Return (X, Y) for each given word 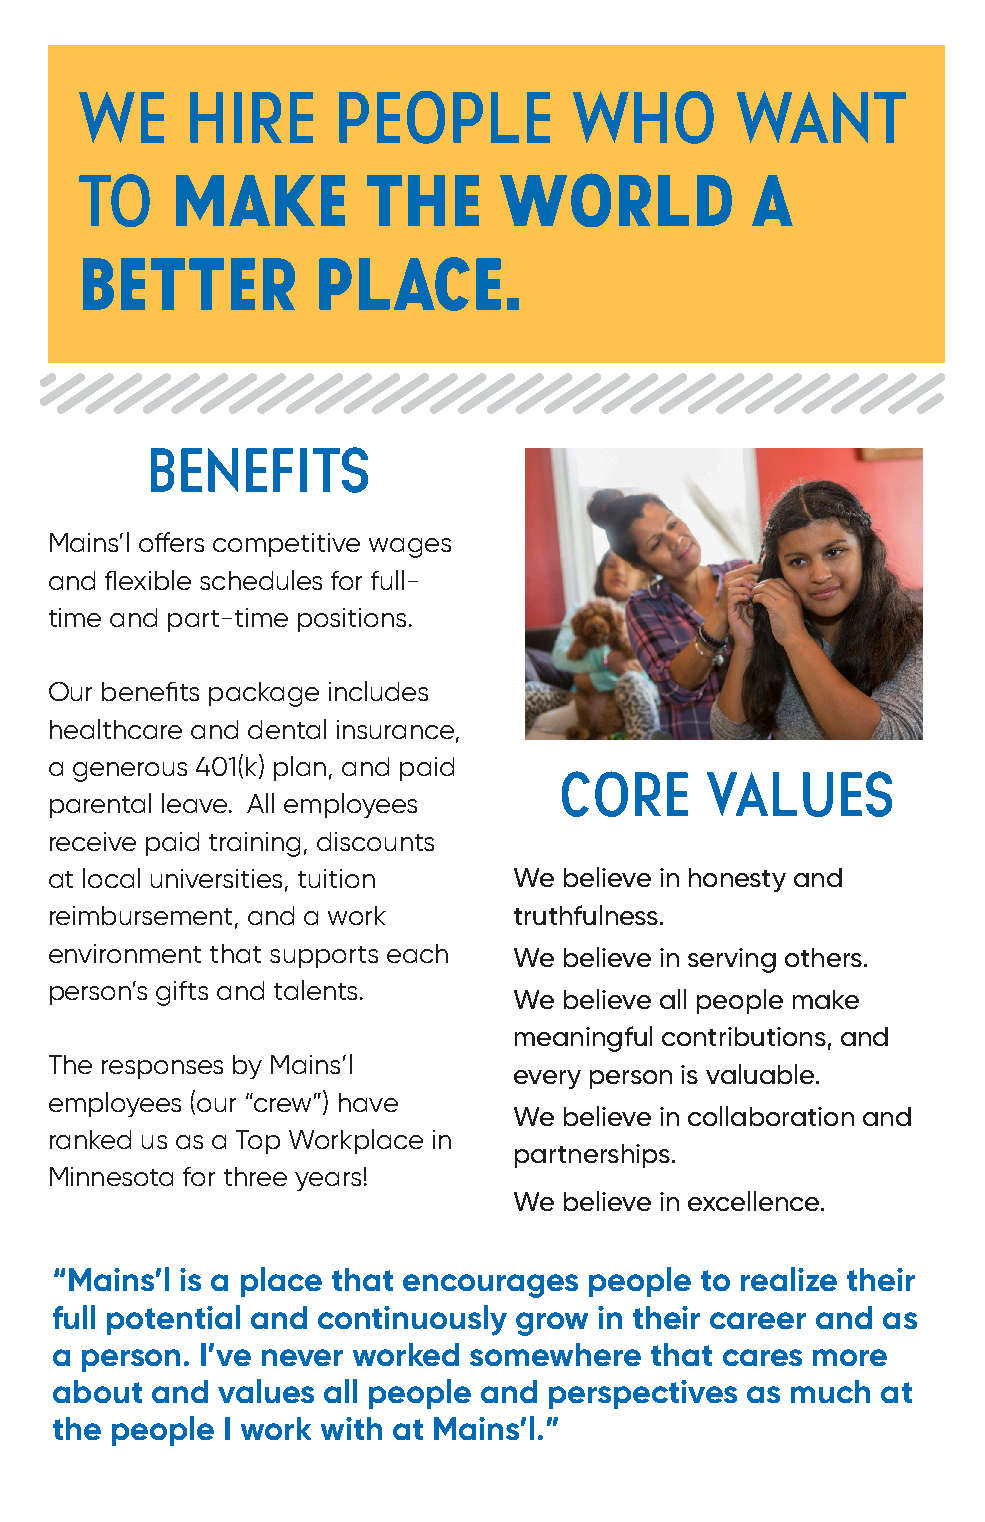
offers (171, 542)
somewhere (555, 1354)
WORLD (616, 200)
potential (173, 1320)
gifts (182, 993)
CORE (625, 794)
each (417, 953)
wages (410, 548)
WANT (821, 117)
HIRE (251, 117)
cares (762, 1357)
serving (732, 960)
